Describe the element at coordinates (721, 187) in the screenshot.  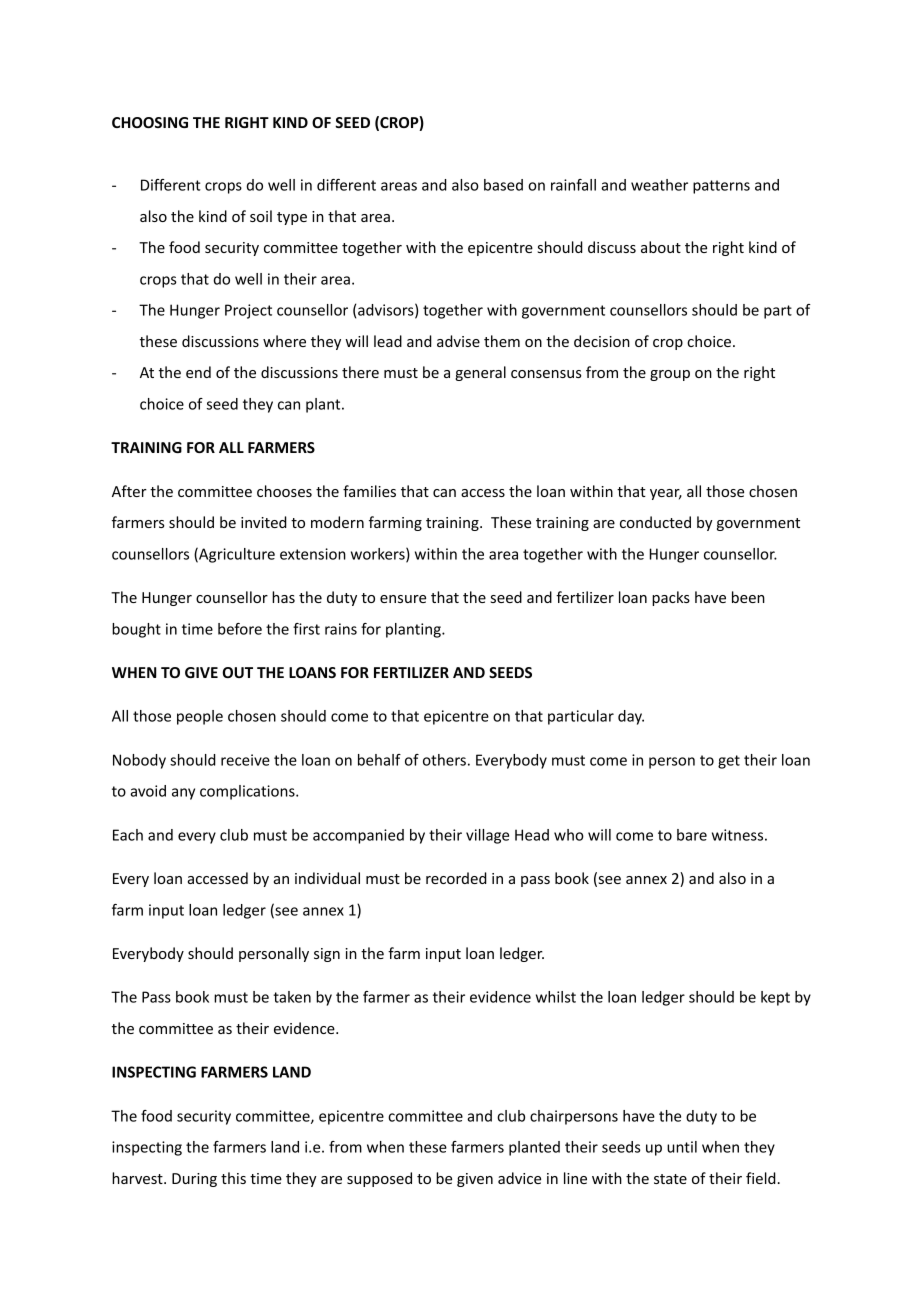
I see `patterns` at that location.
